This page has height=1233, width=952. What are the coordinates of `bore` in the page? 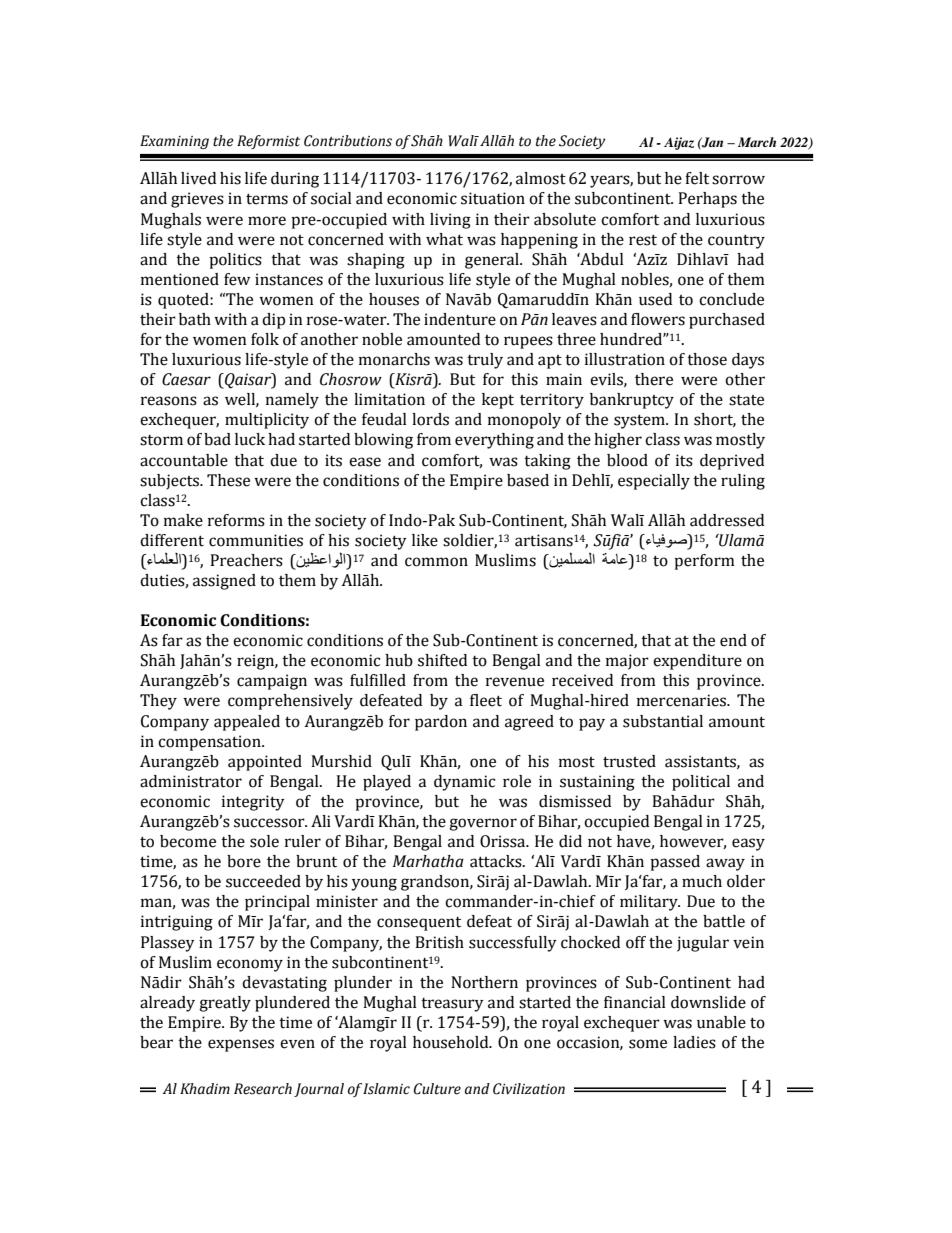 It's located at (244, 861).
